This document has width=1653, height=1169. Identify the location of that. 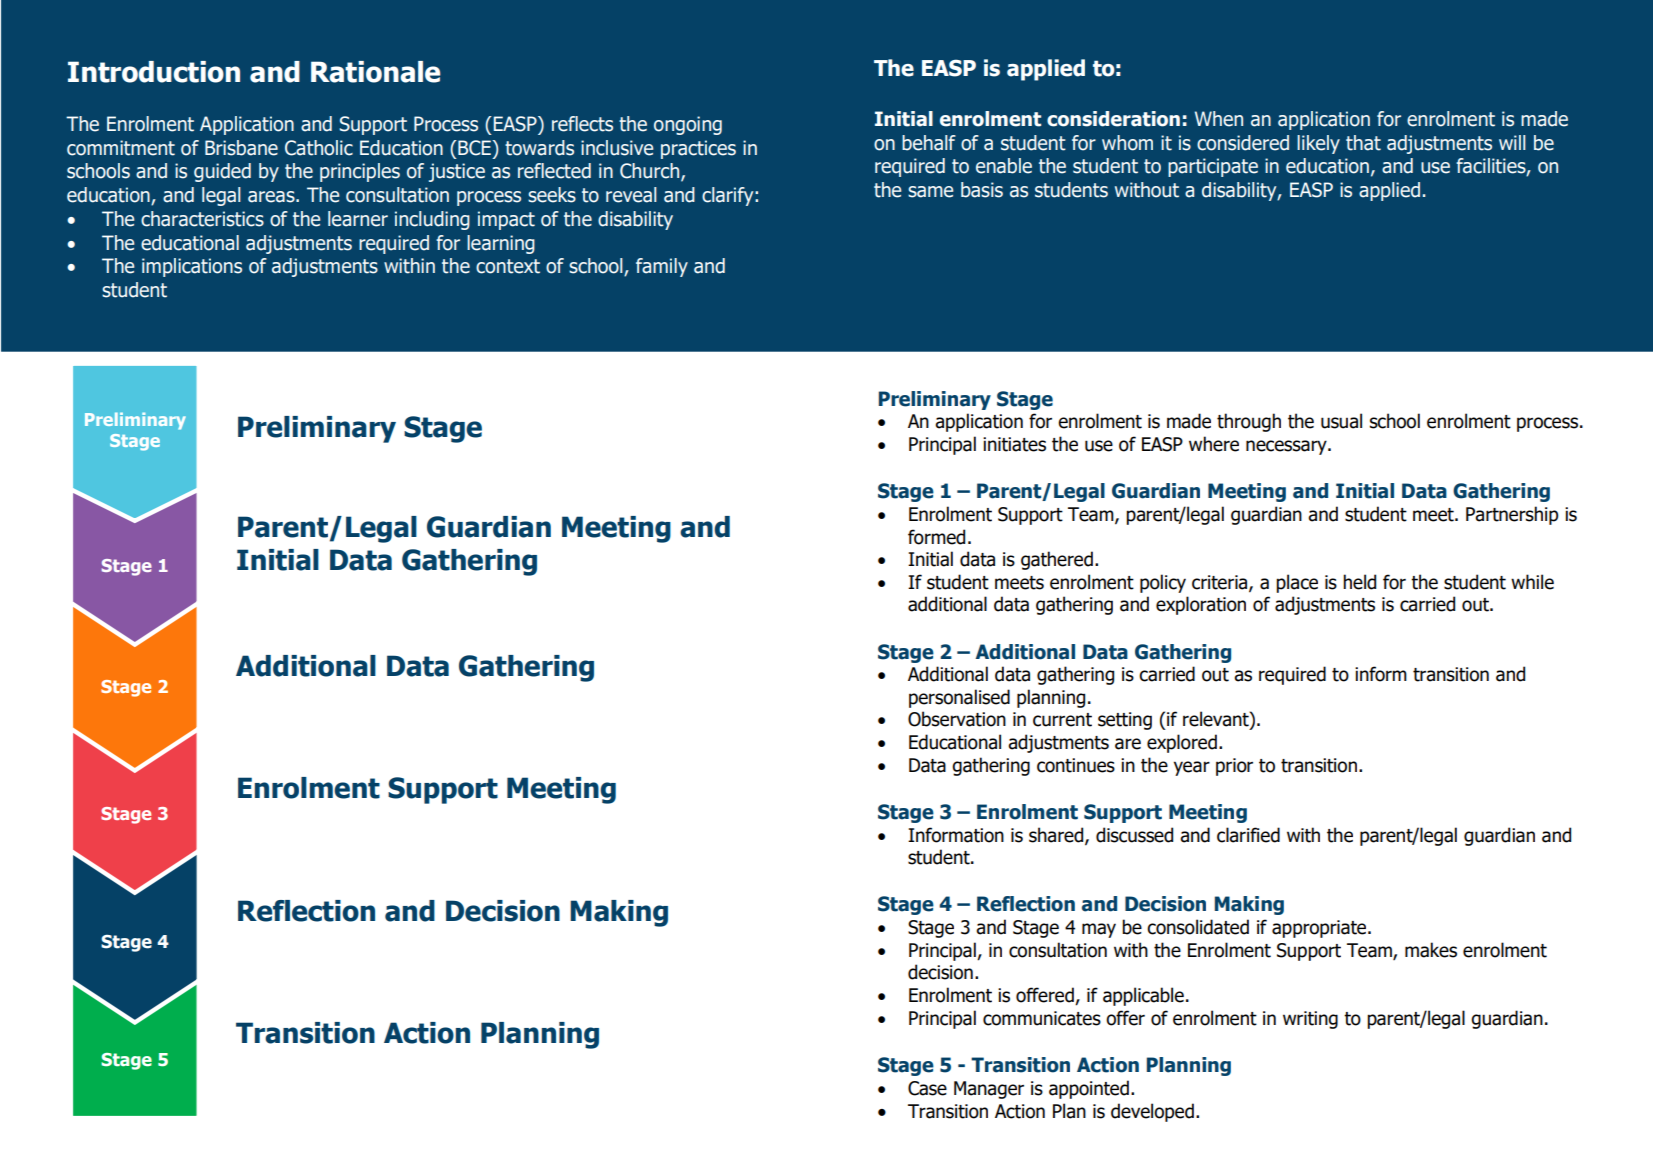
(1363, 143).
